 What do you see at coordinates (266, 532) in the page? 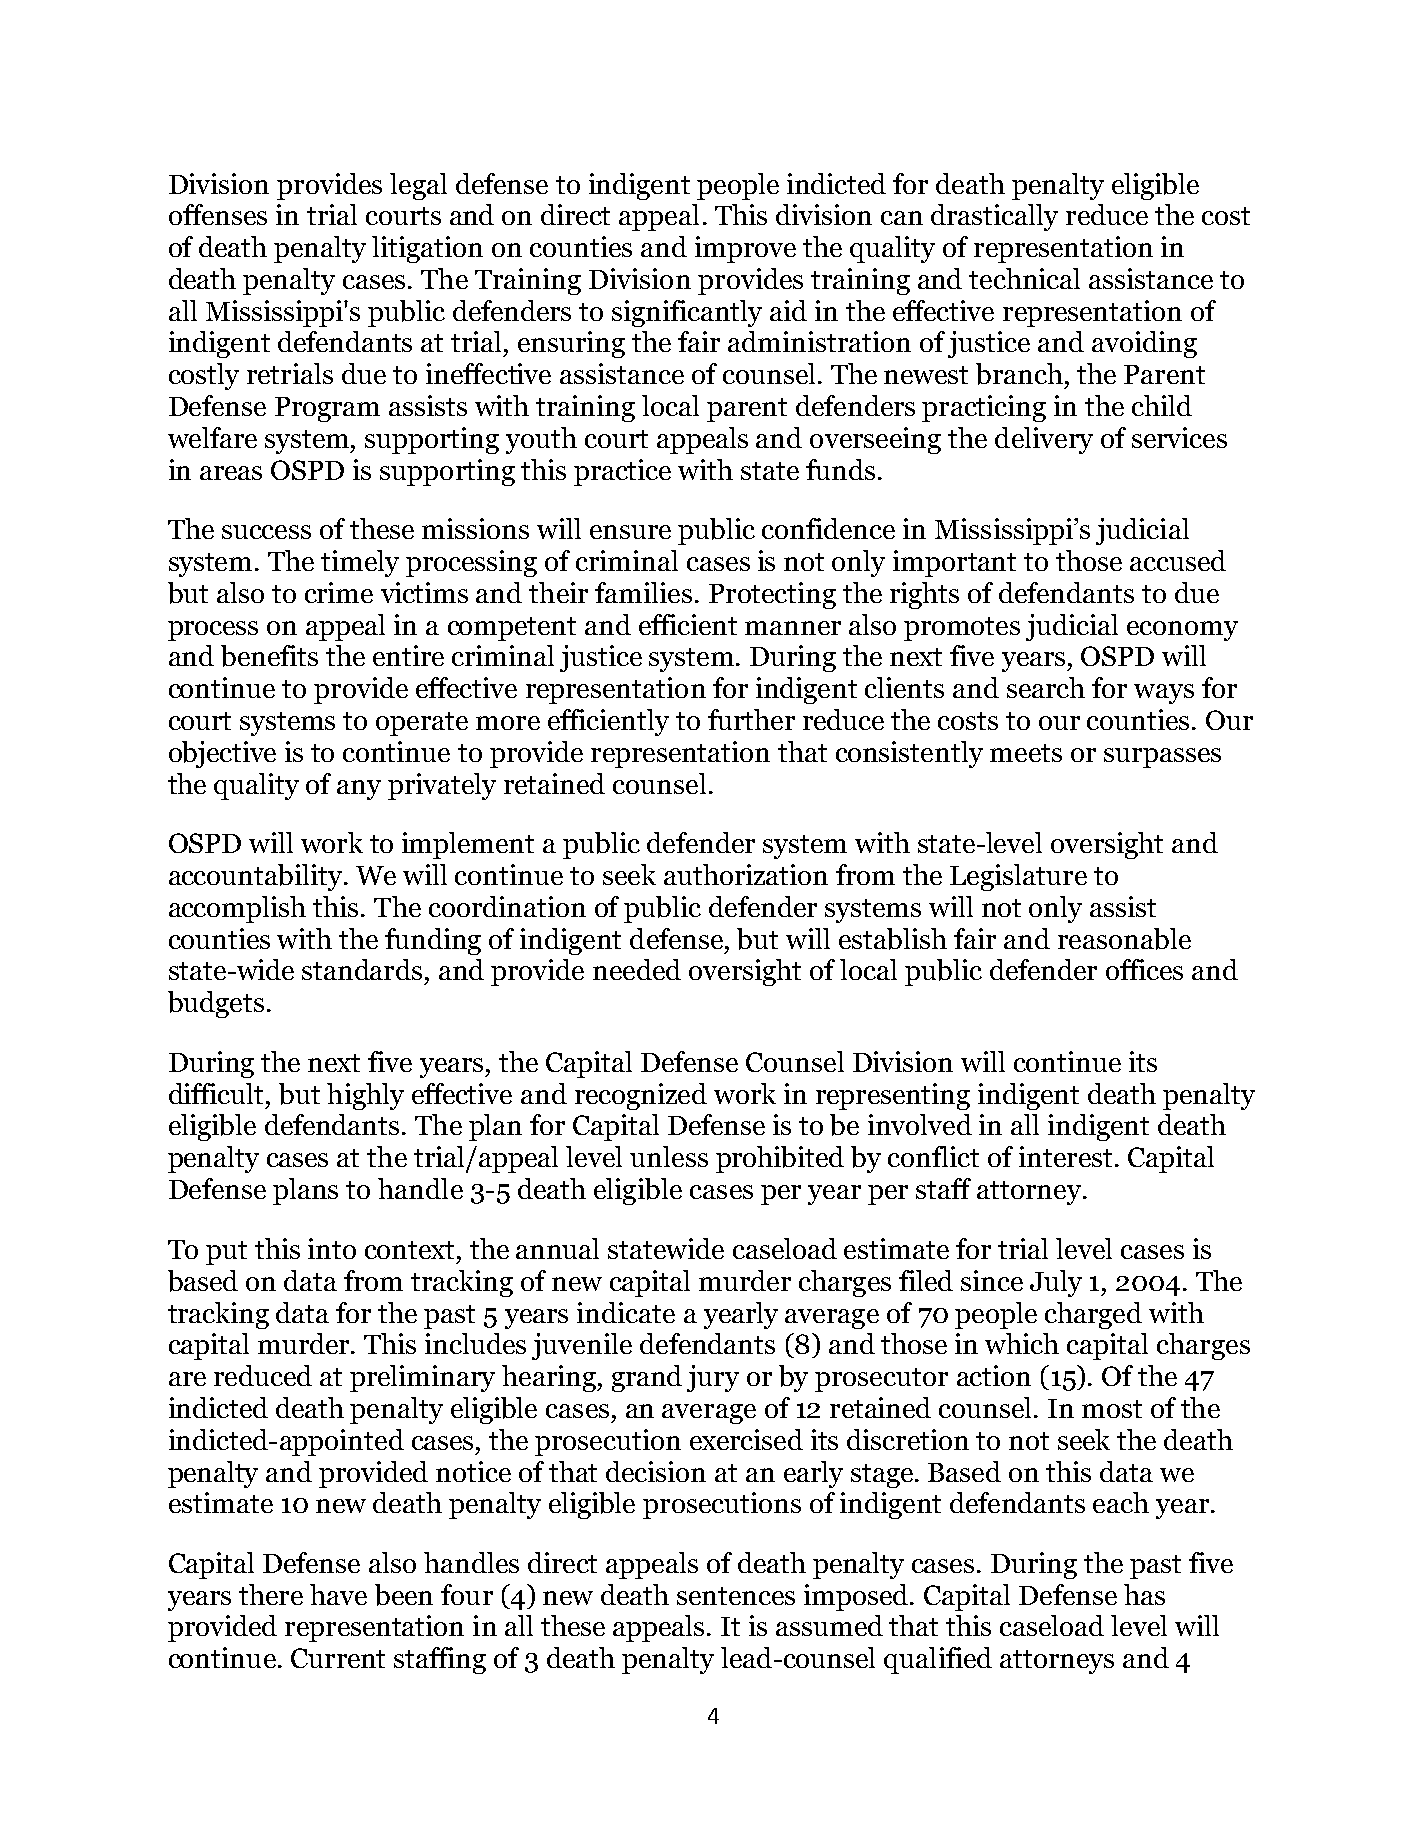
I see `success` at bounding box center [266, 532].
